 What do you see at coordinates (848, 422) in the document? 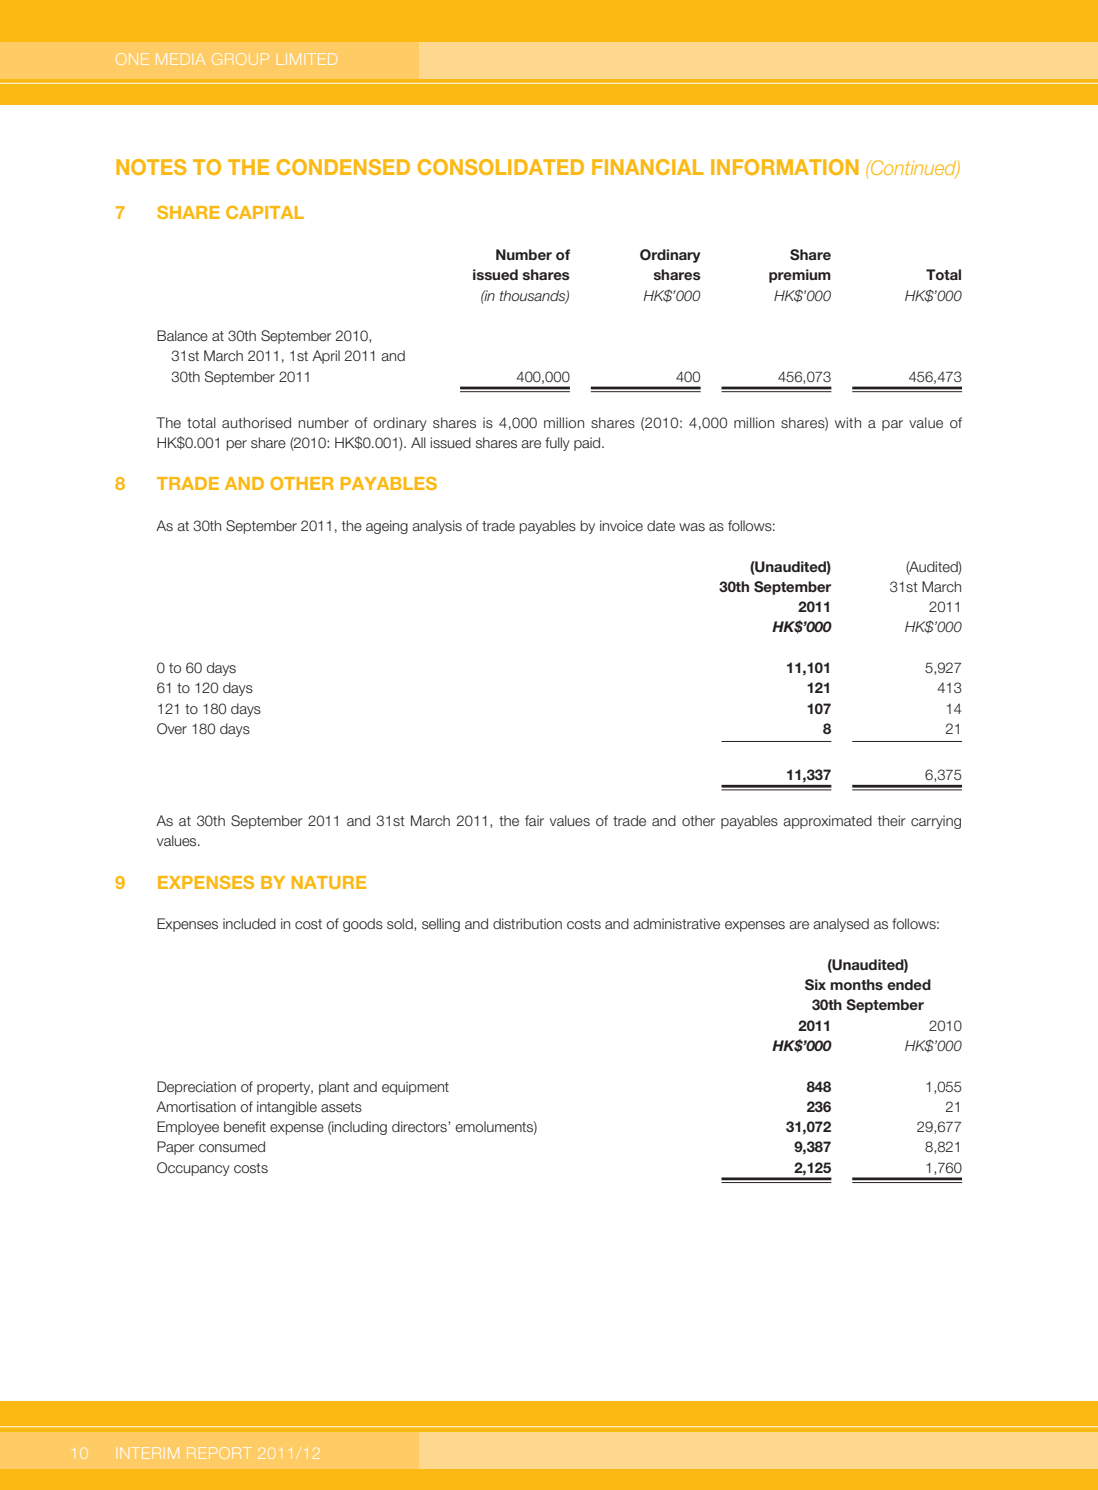
I see `with` at bounding box center [848, 422].
